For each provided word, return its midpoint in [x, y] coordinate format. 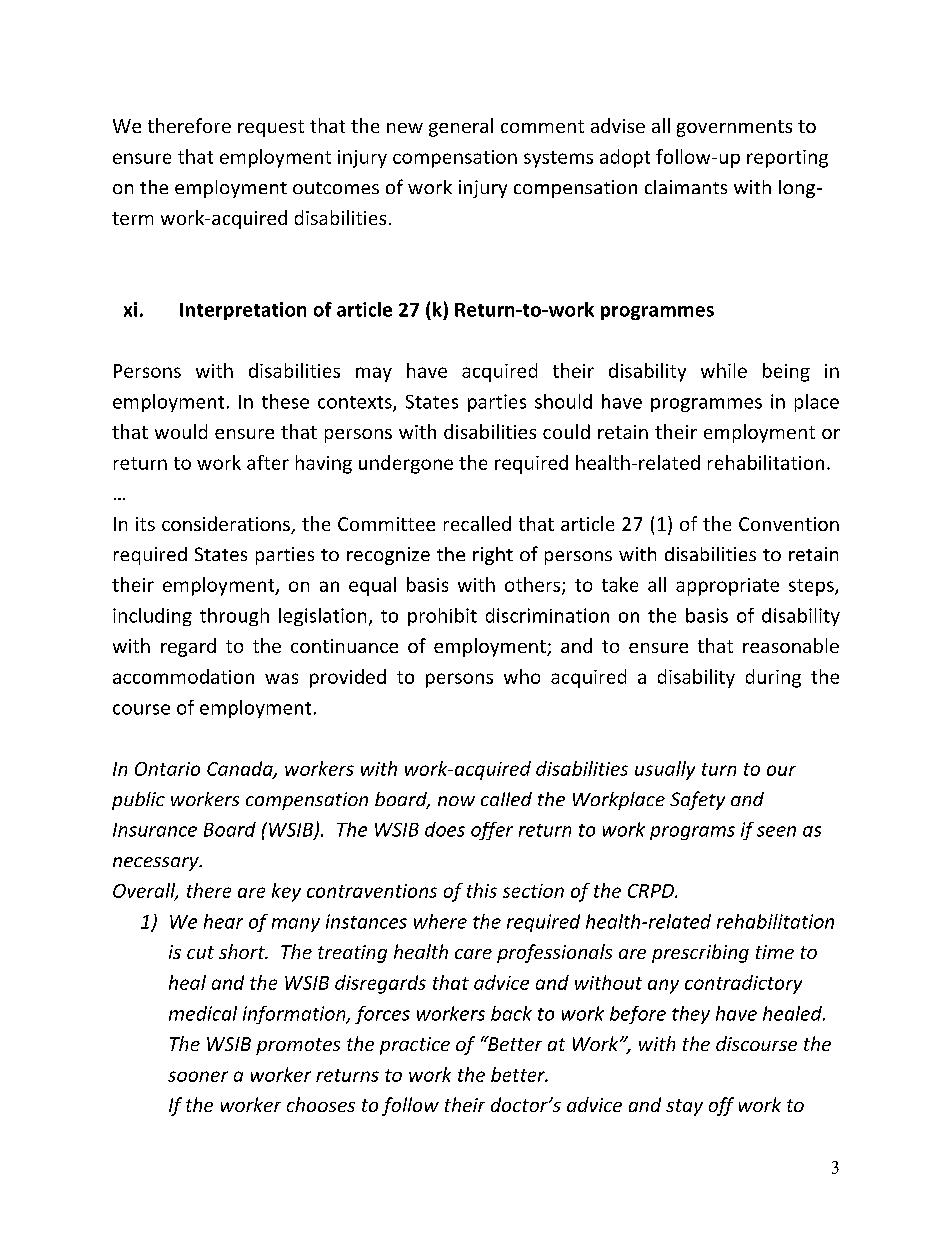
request [271, 128]
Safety [697, 800]
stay [684, 1107]
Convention [789, 524]
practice [415, 1046]
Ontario [167, 769]
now [456, 801]
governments [734, 128]
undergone [406, 464]
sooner [198, 1076]
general [461, 127]
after [268, 462]
